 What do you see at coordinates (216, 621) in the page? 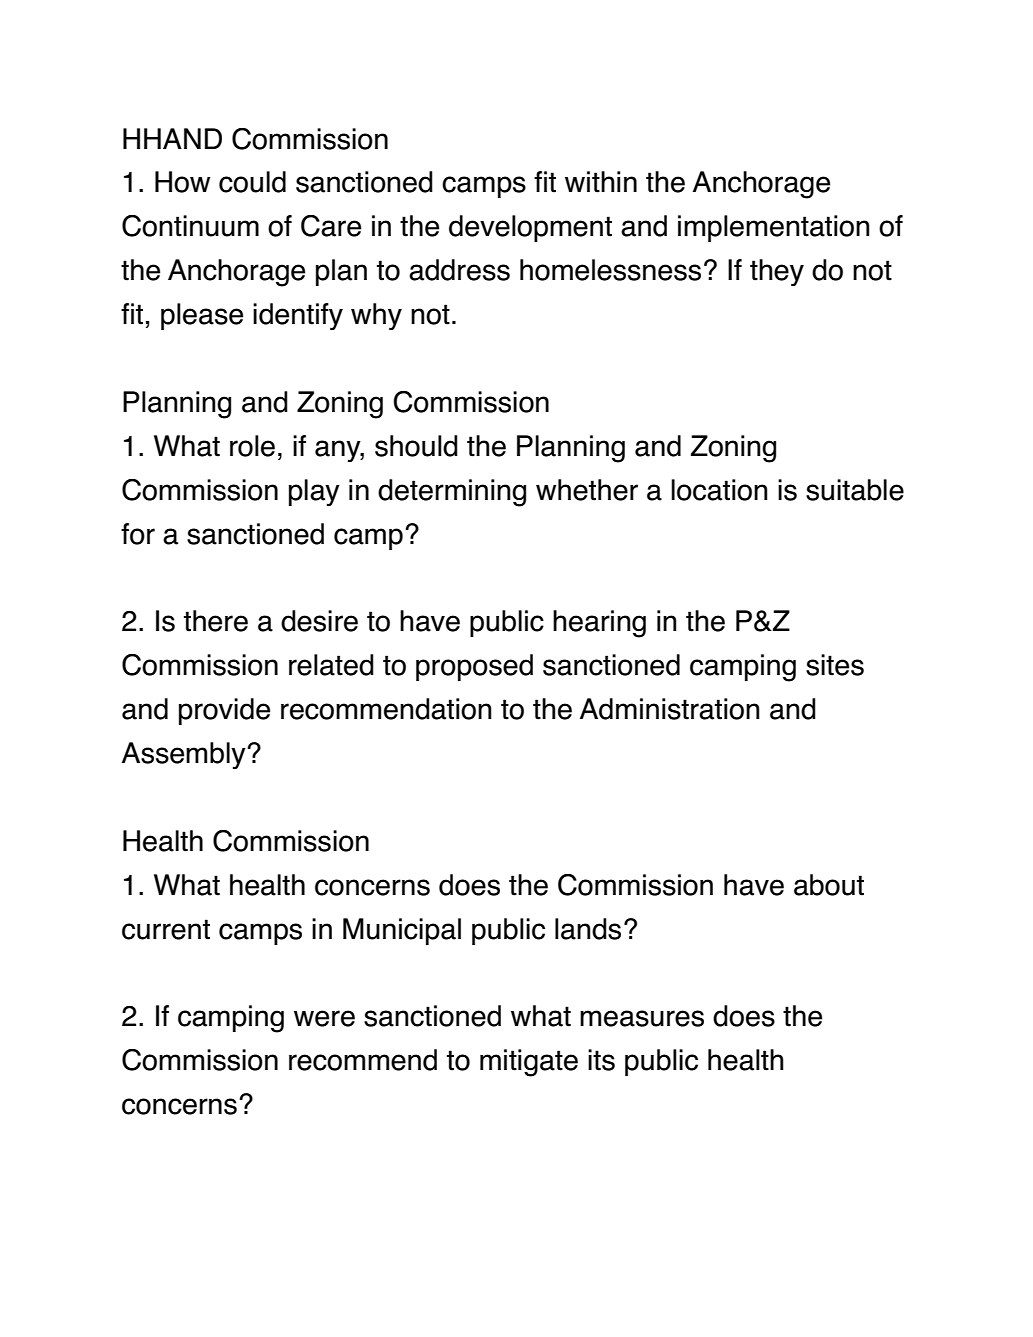
I see `there` at bounding box center [216, 621].
